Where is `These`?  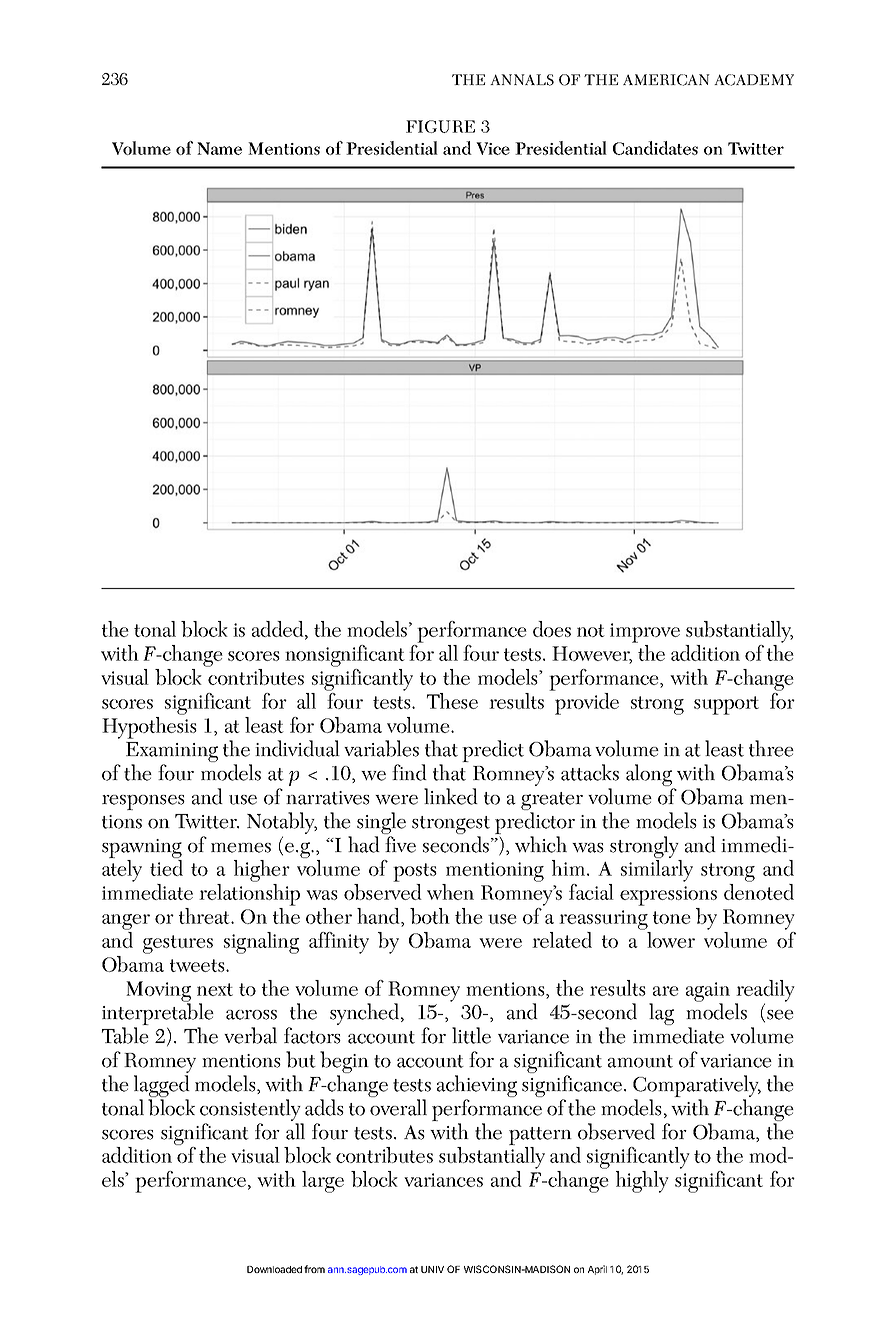 These is located at coordinates (452, 701).
